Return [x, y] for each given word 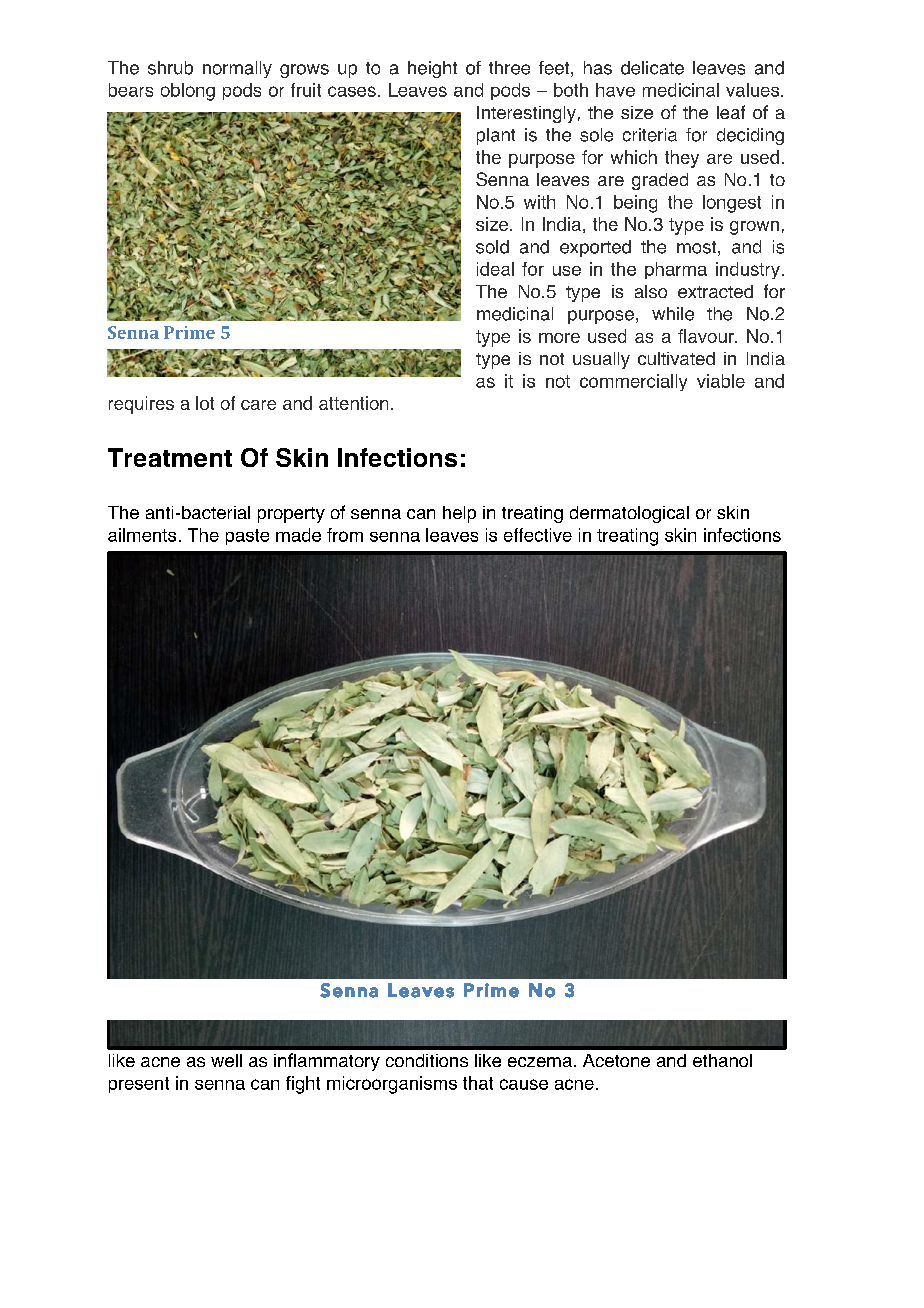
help [459, 514]
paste [247, 537]
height [432, 69]
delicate [652, 68]
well [226, 1060]
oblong [188, 92]
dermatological [629, 514]
